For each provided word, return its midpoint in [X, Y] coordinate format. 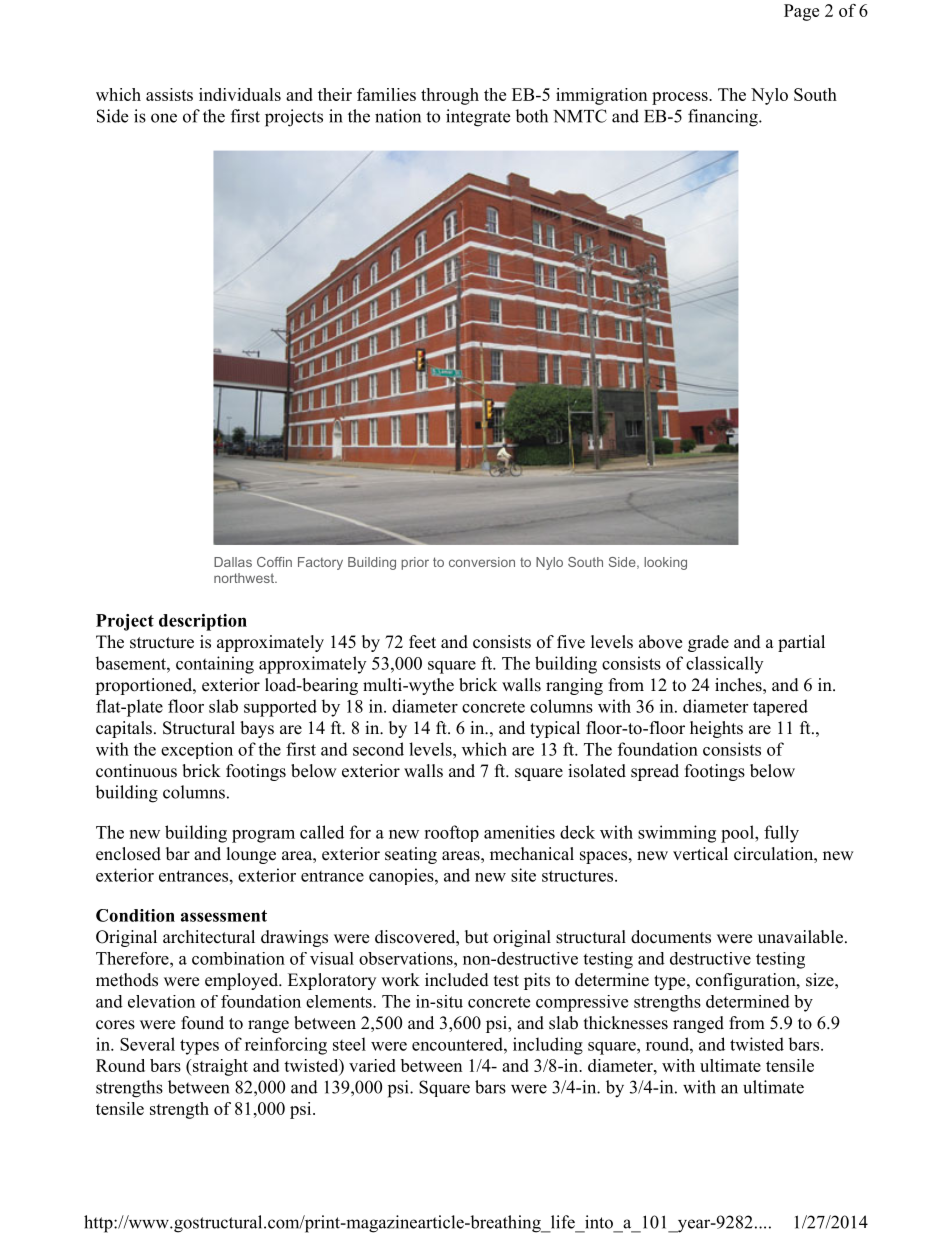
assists [169, 94]
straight [219, 1067]
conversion [482, 562]
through [450, 96]
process [681, 98]
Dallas [233, 562]
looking [665, 563]
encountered [458, 1044]
